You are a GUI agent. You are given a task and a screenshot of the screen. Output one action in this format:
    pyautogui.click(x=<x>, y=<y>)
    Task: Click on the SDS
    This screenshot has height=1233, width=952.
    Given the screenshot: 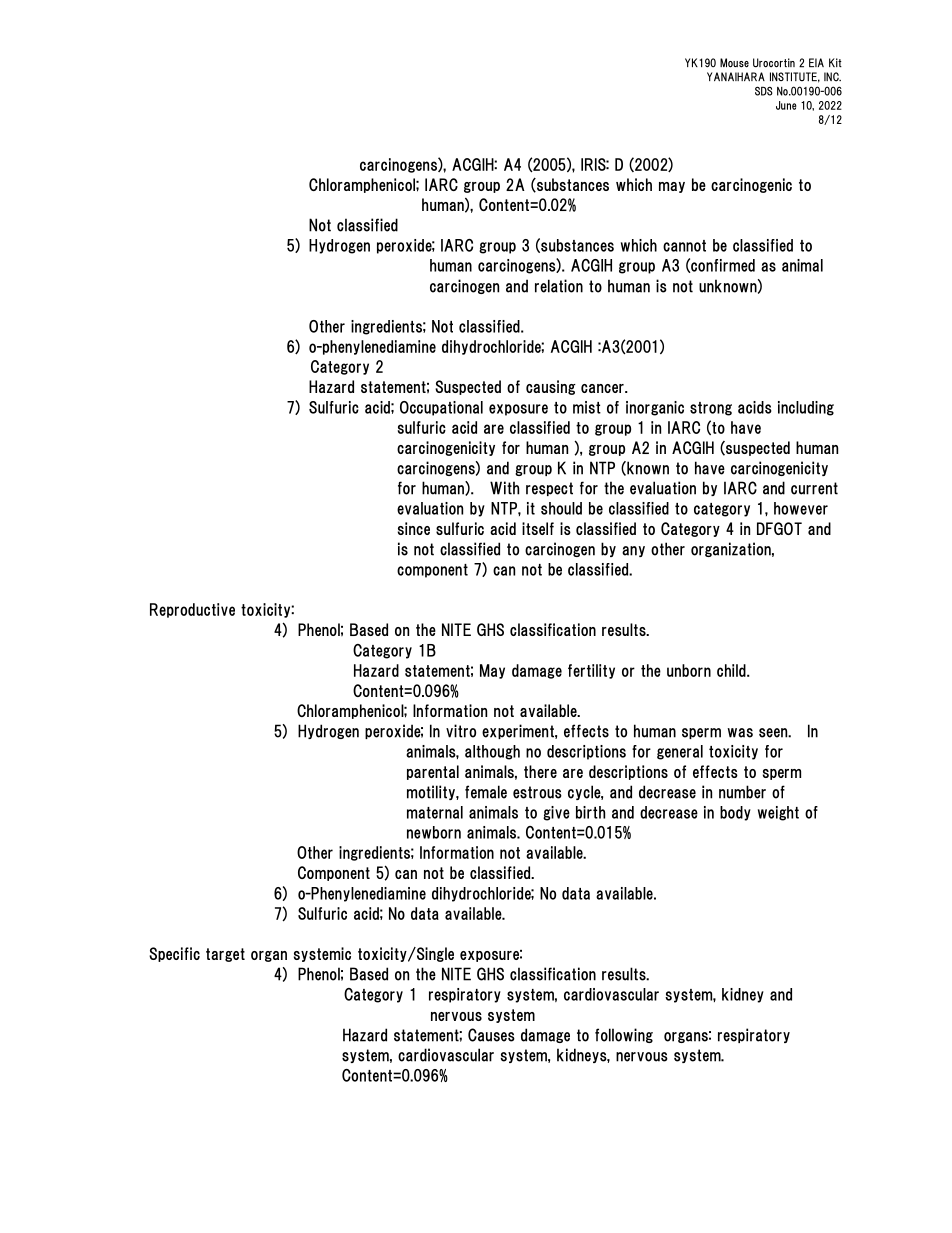 What is the action you would take?
    pyautogui.click(x=764, y=91)
